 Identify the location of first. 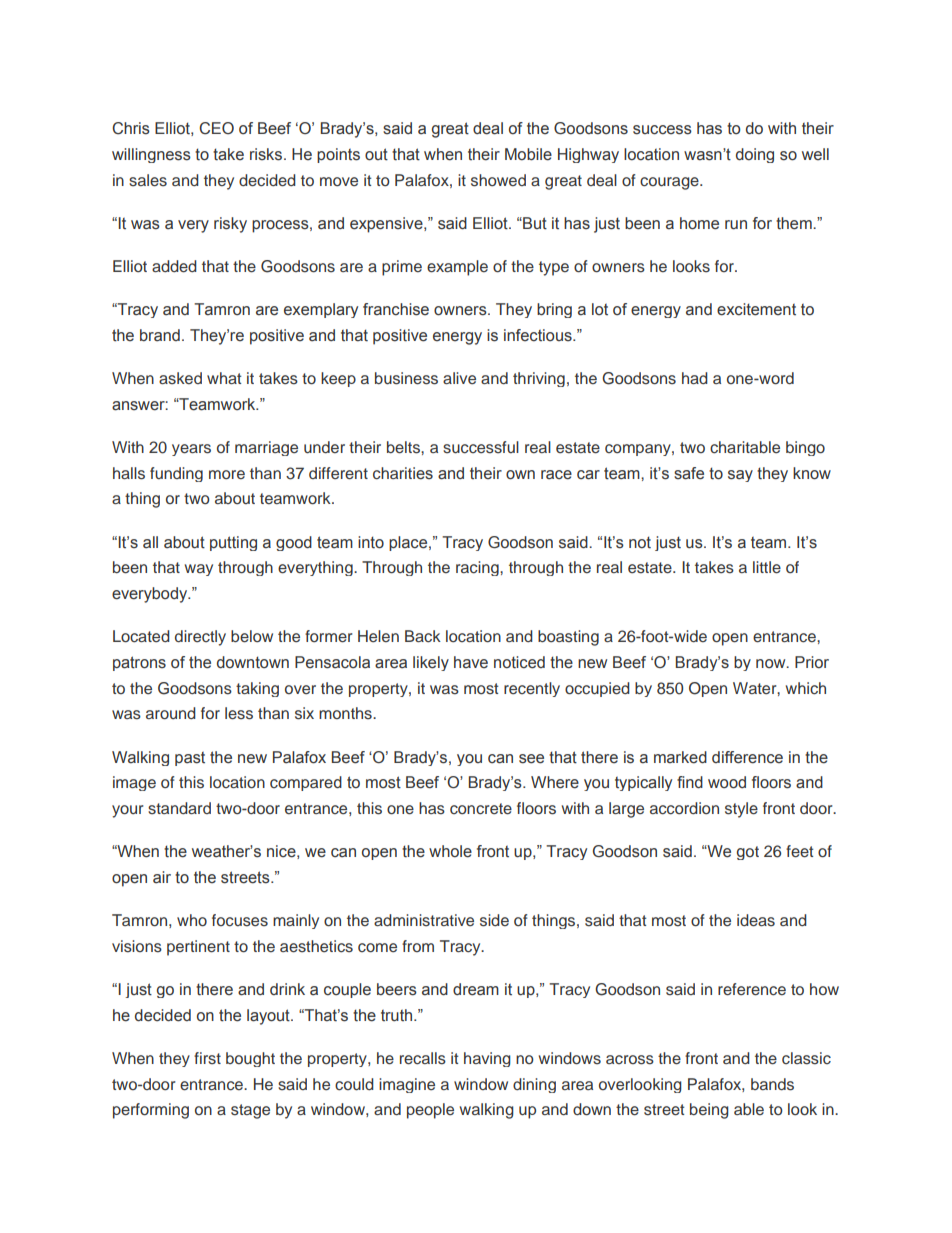
(207, 1058).
